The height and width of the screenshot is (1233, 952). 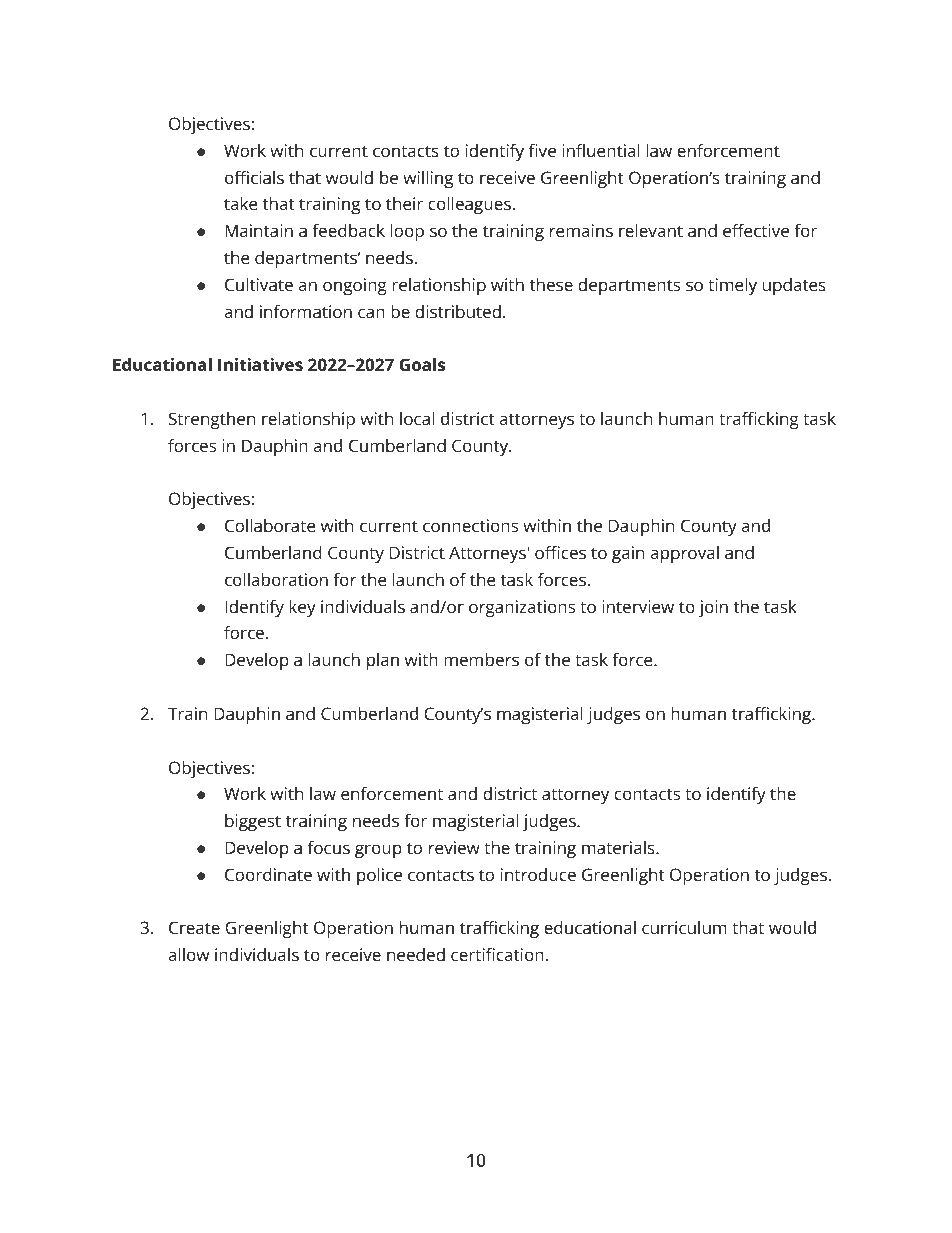 What do you see at coordinates (254, 177) in the screenshot?
I see `officials` at bounding box center [254, 177].
